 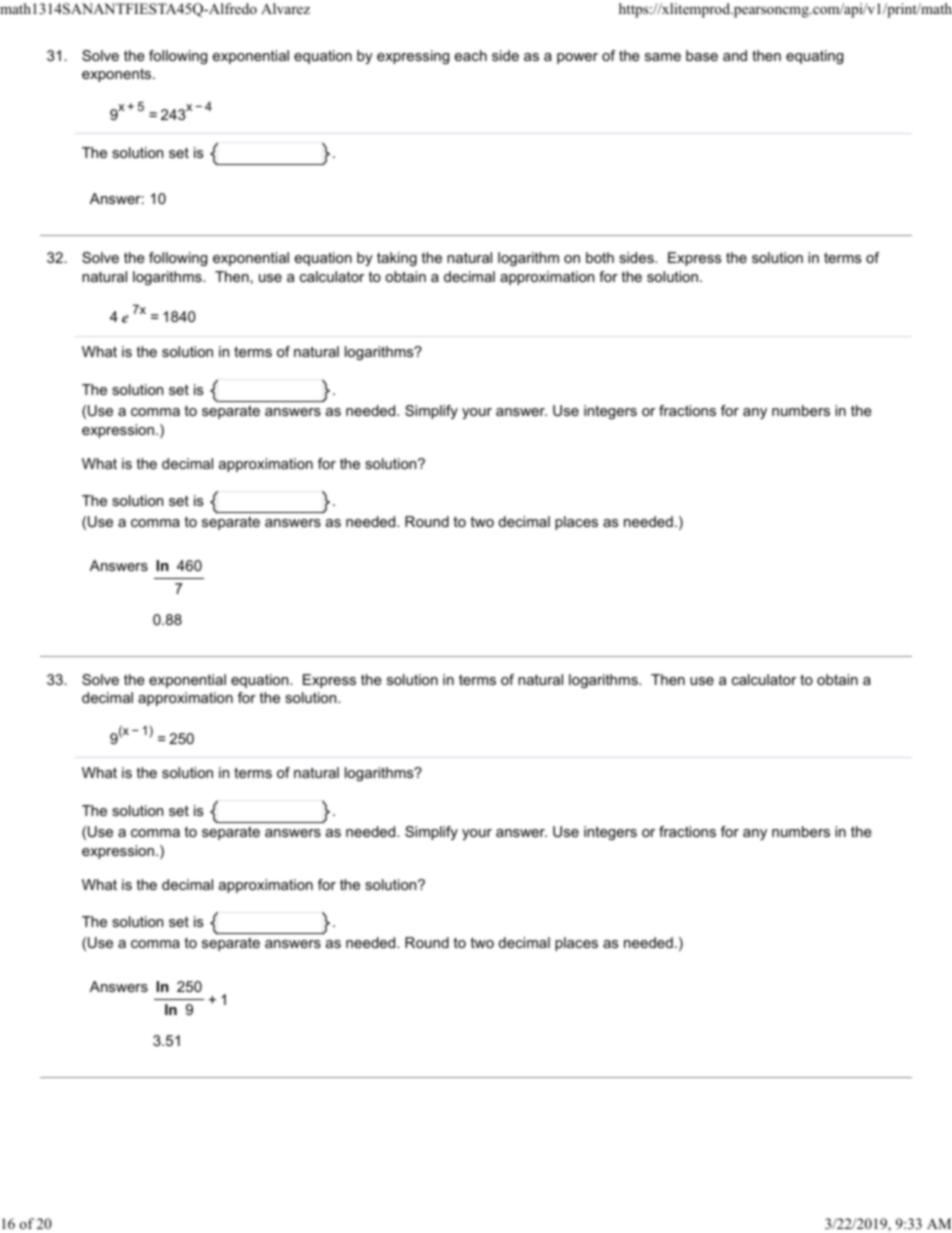 I want to click on both, so click(x=600, y=257).
